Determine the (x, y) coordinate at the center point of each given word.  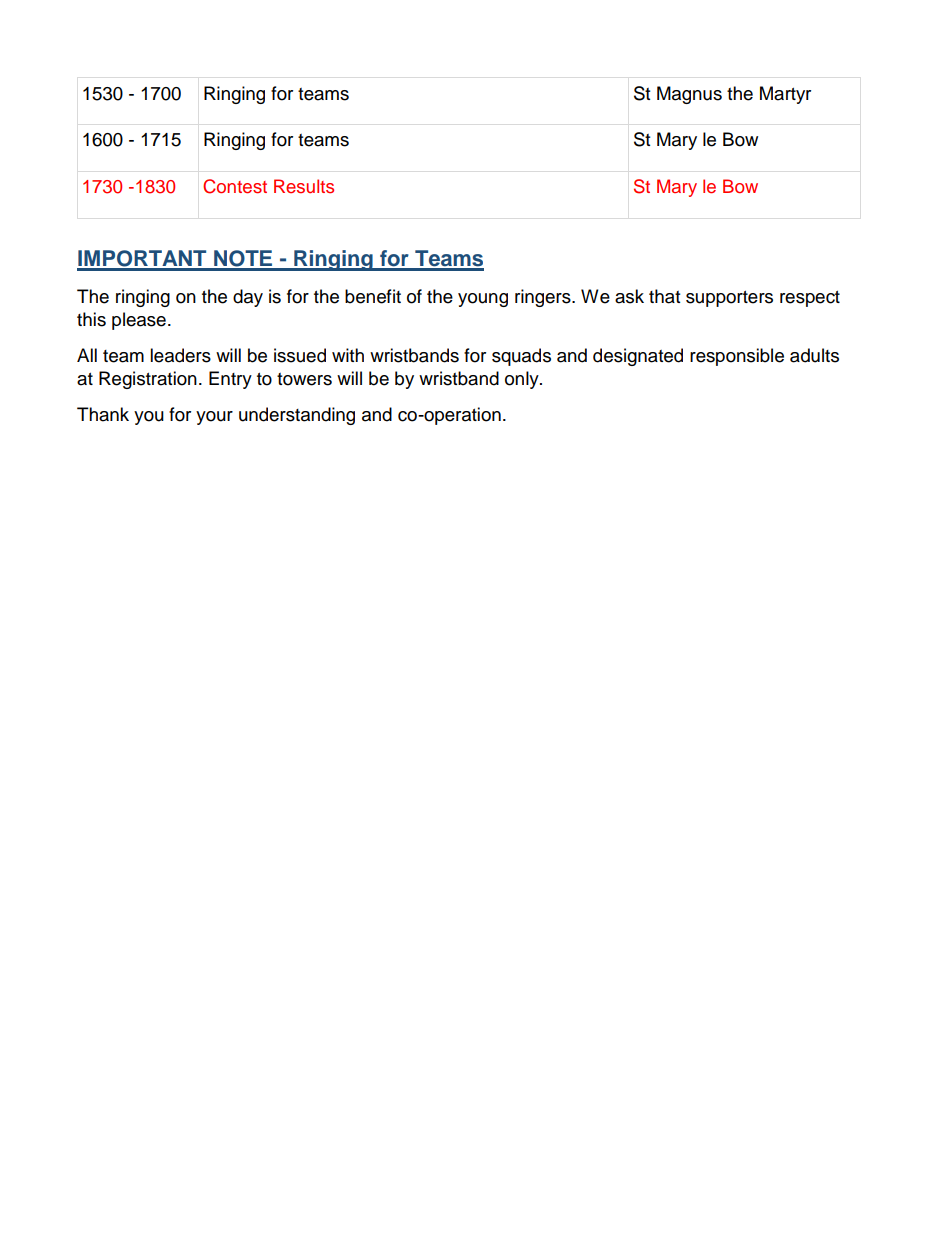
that (664, 296)
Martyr (785, 95)
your (214, 418)
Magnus (689, 95)
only (523, 380)
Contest (235, 186)
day (248, 298)
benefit (373, 296)
